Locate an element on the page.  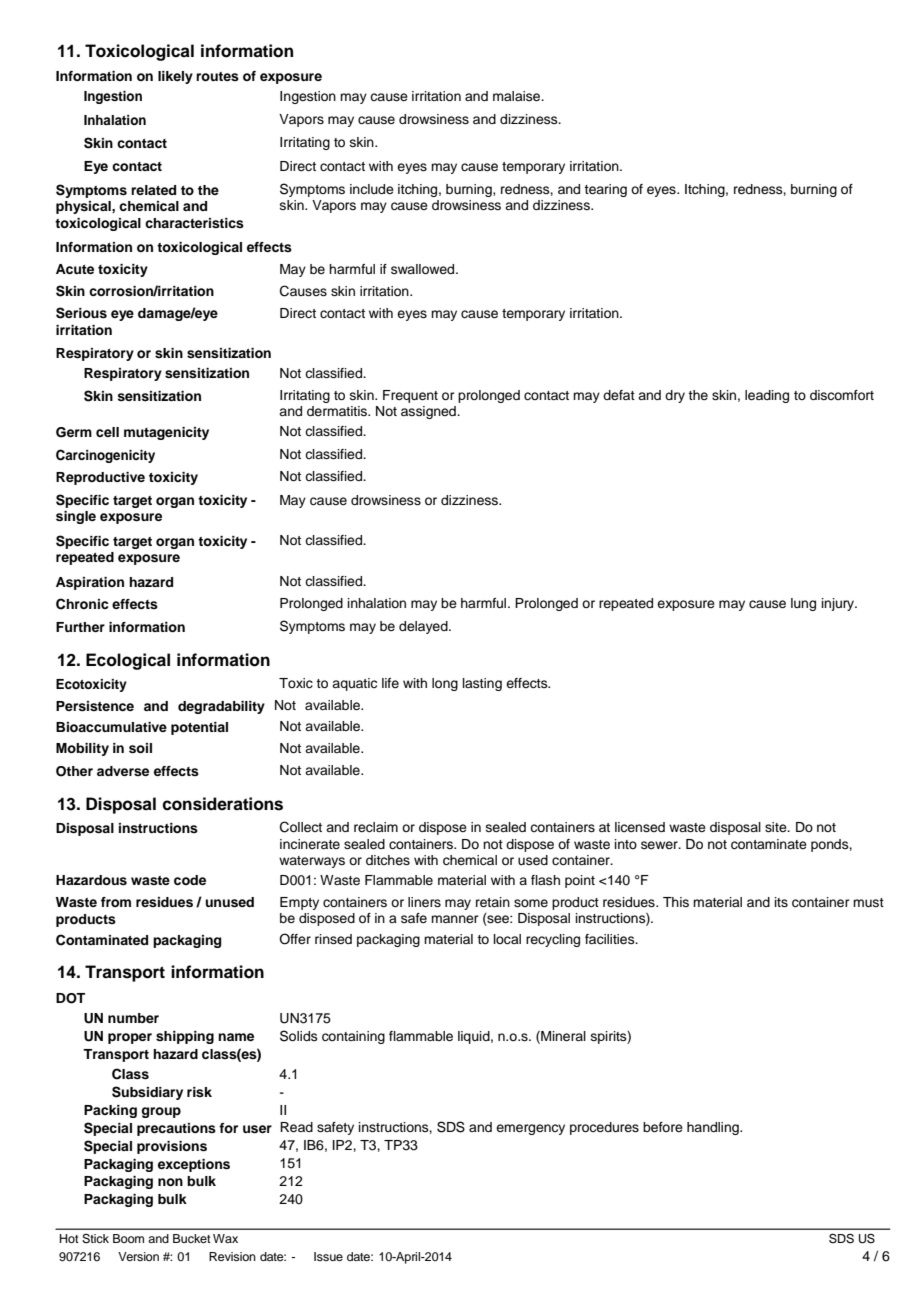
lasting is located at coordinates (482, 684).
